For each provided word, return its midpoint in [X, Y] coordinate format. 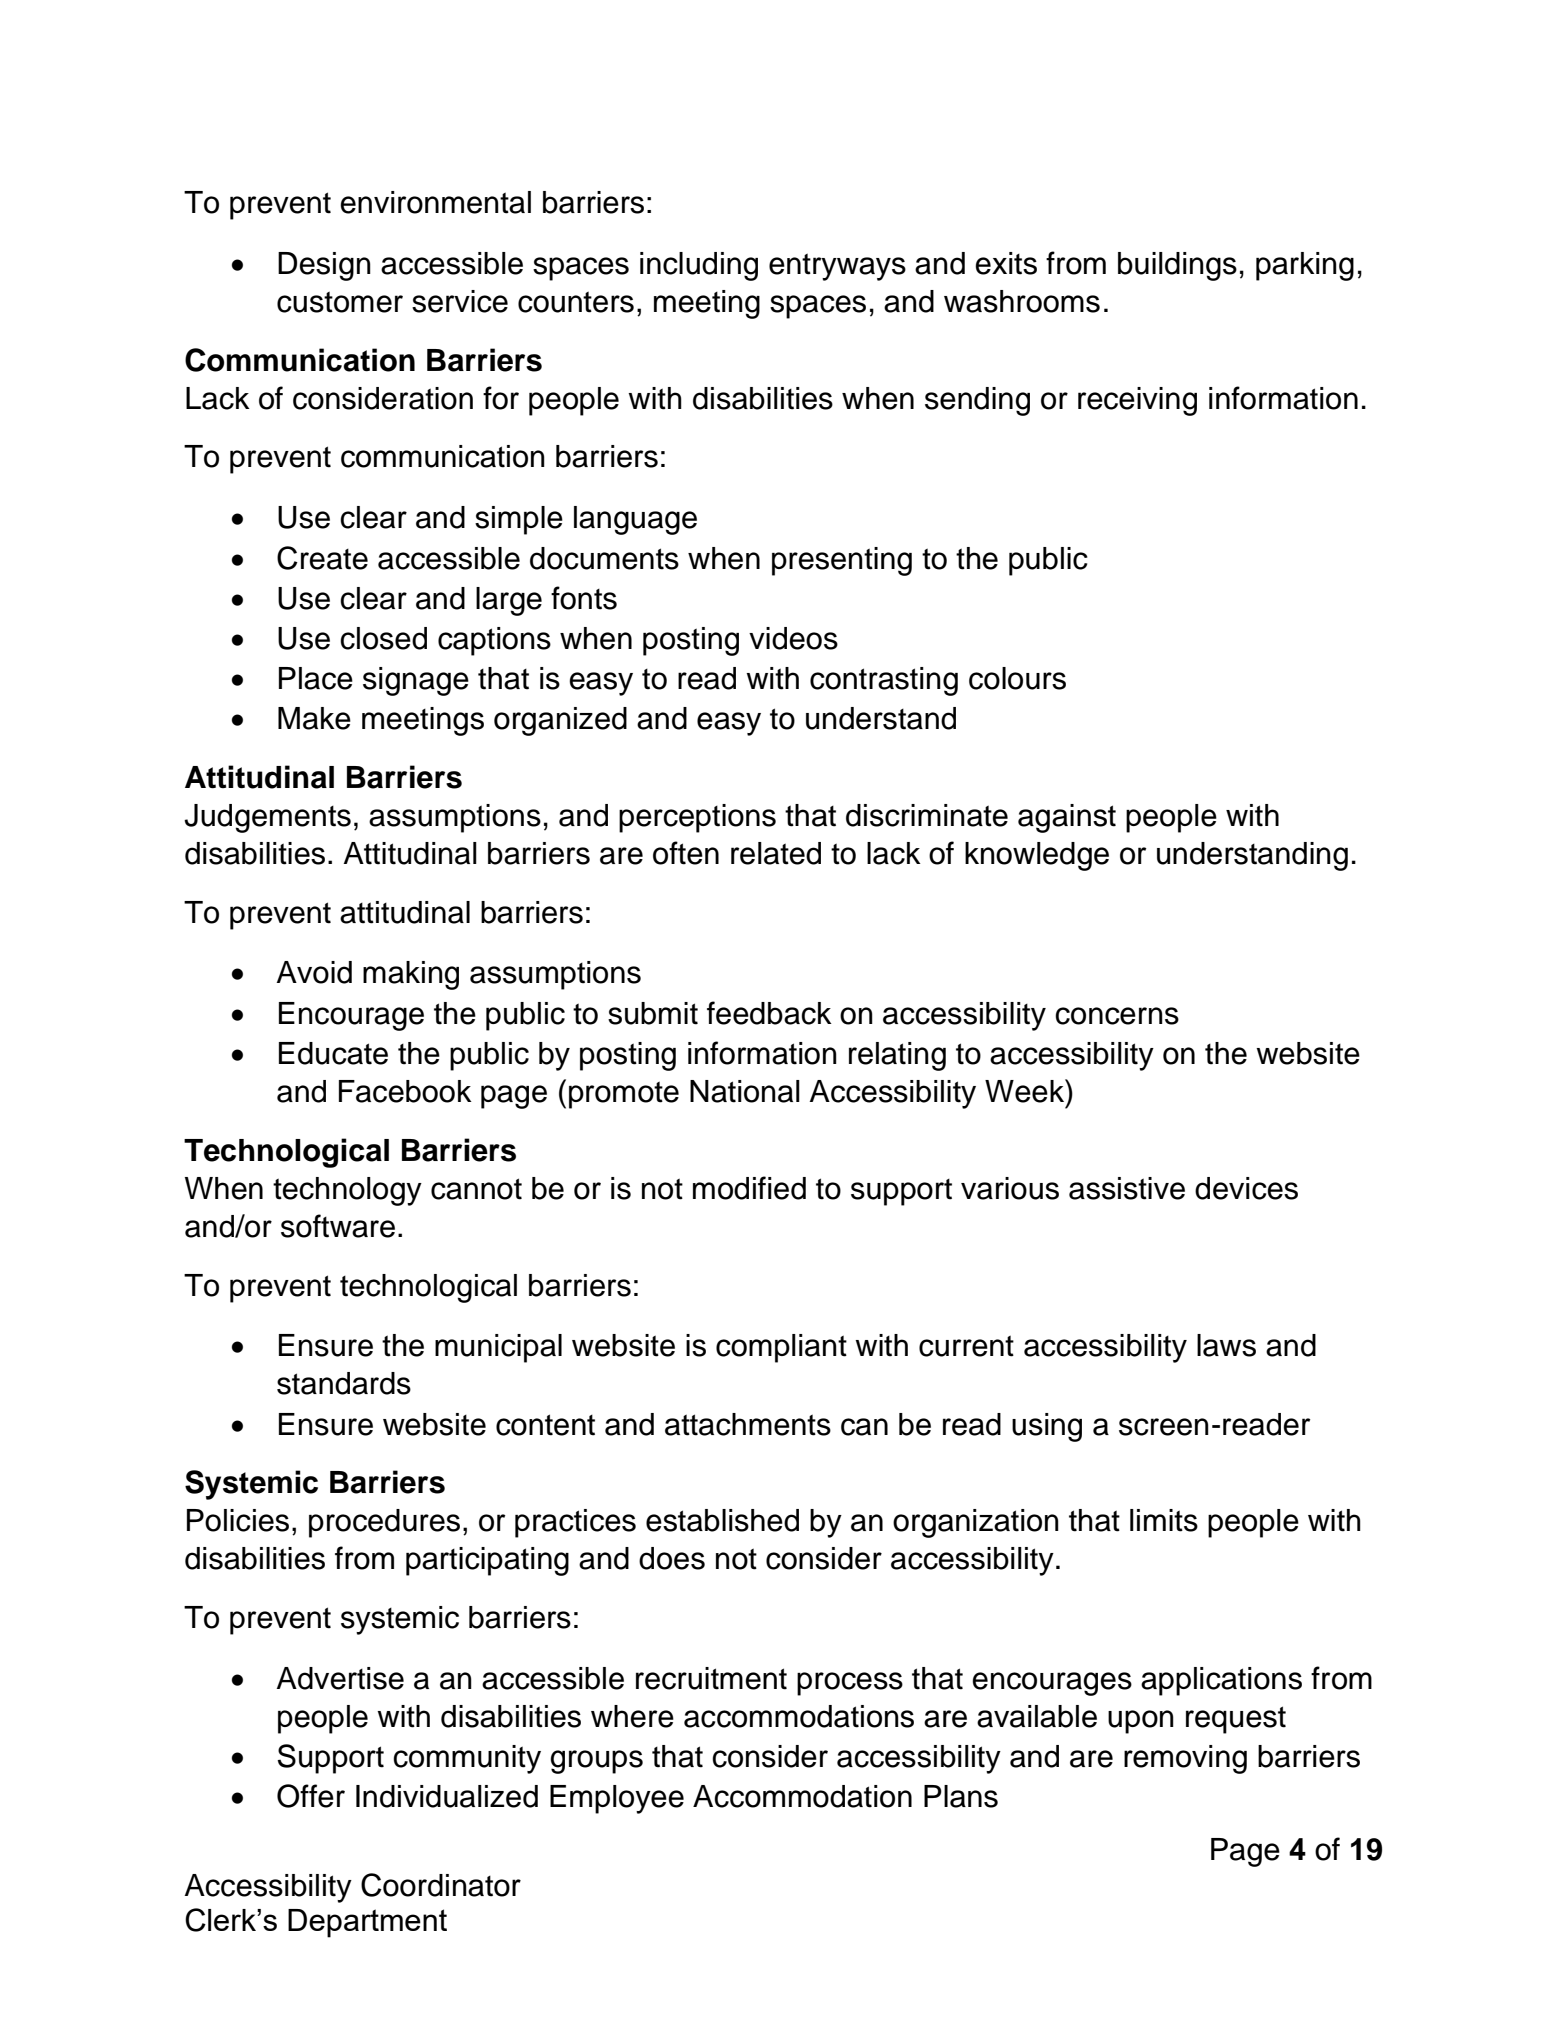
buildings [1177, 266]
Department [367, 1923]
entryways [837, 267]
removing [1185, 1759]
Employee [617, 1799]
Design [324, 266]
